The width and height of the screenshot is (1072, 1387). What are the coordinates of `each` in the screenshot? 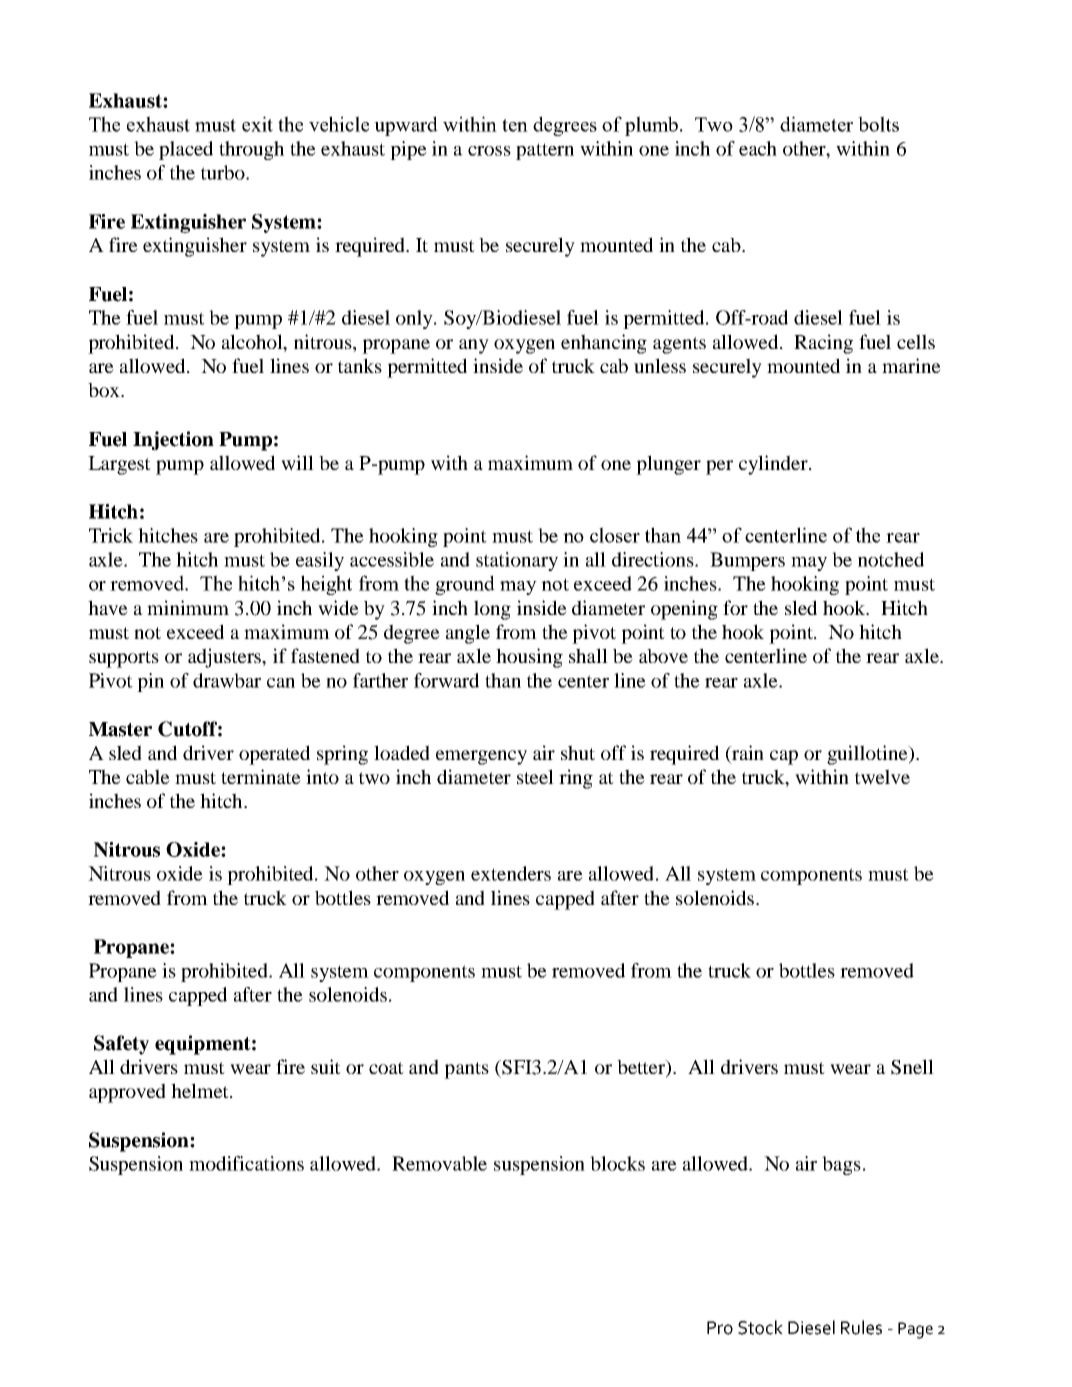 It's located at (758, 148).
